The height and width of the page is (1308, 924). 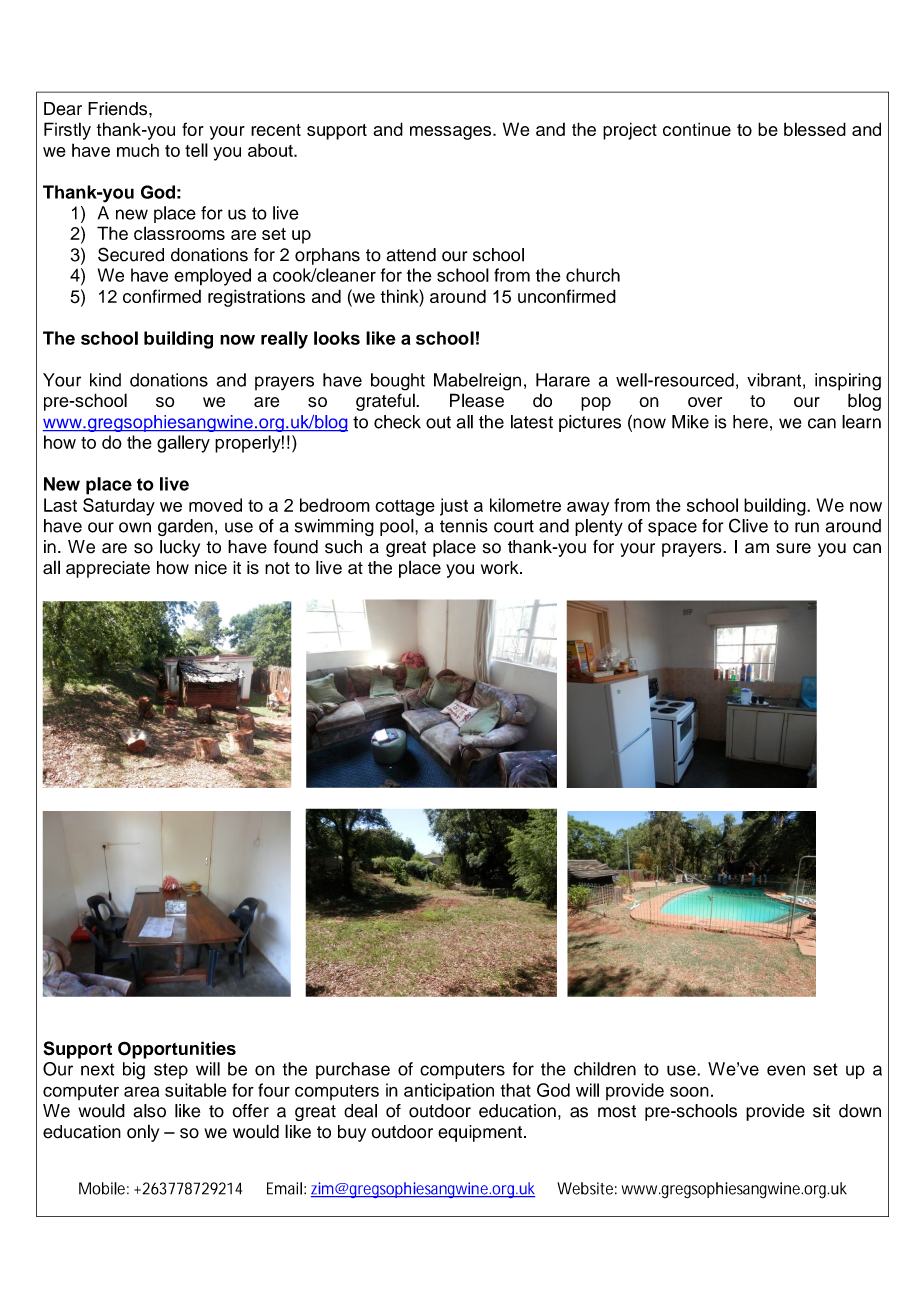 What do you see at coordinates (786, 1070) in the page?
I see `even` at bounding box center [786, 1070].
